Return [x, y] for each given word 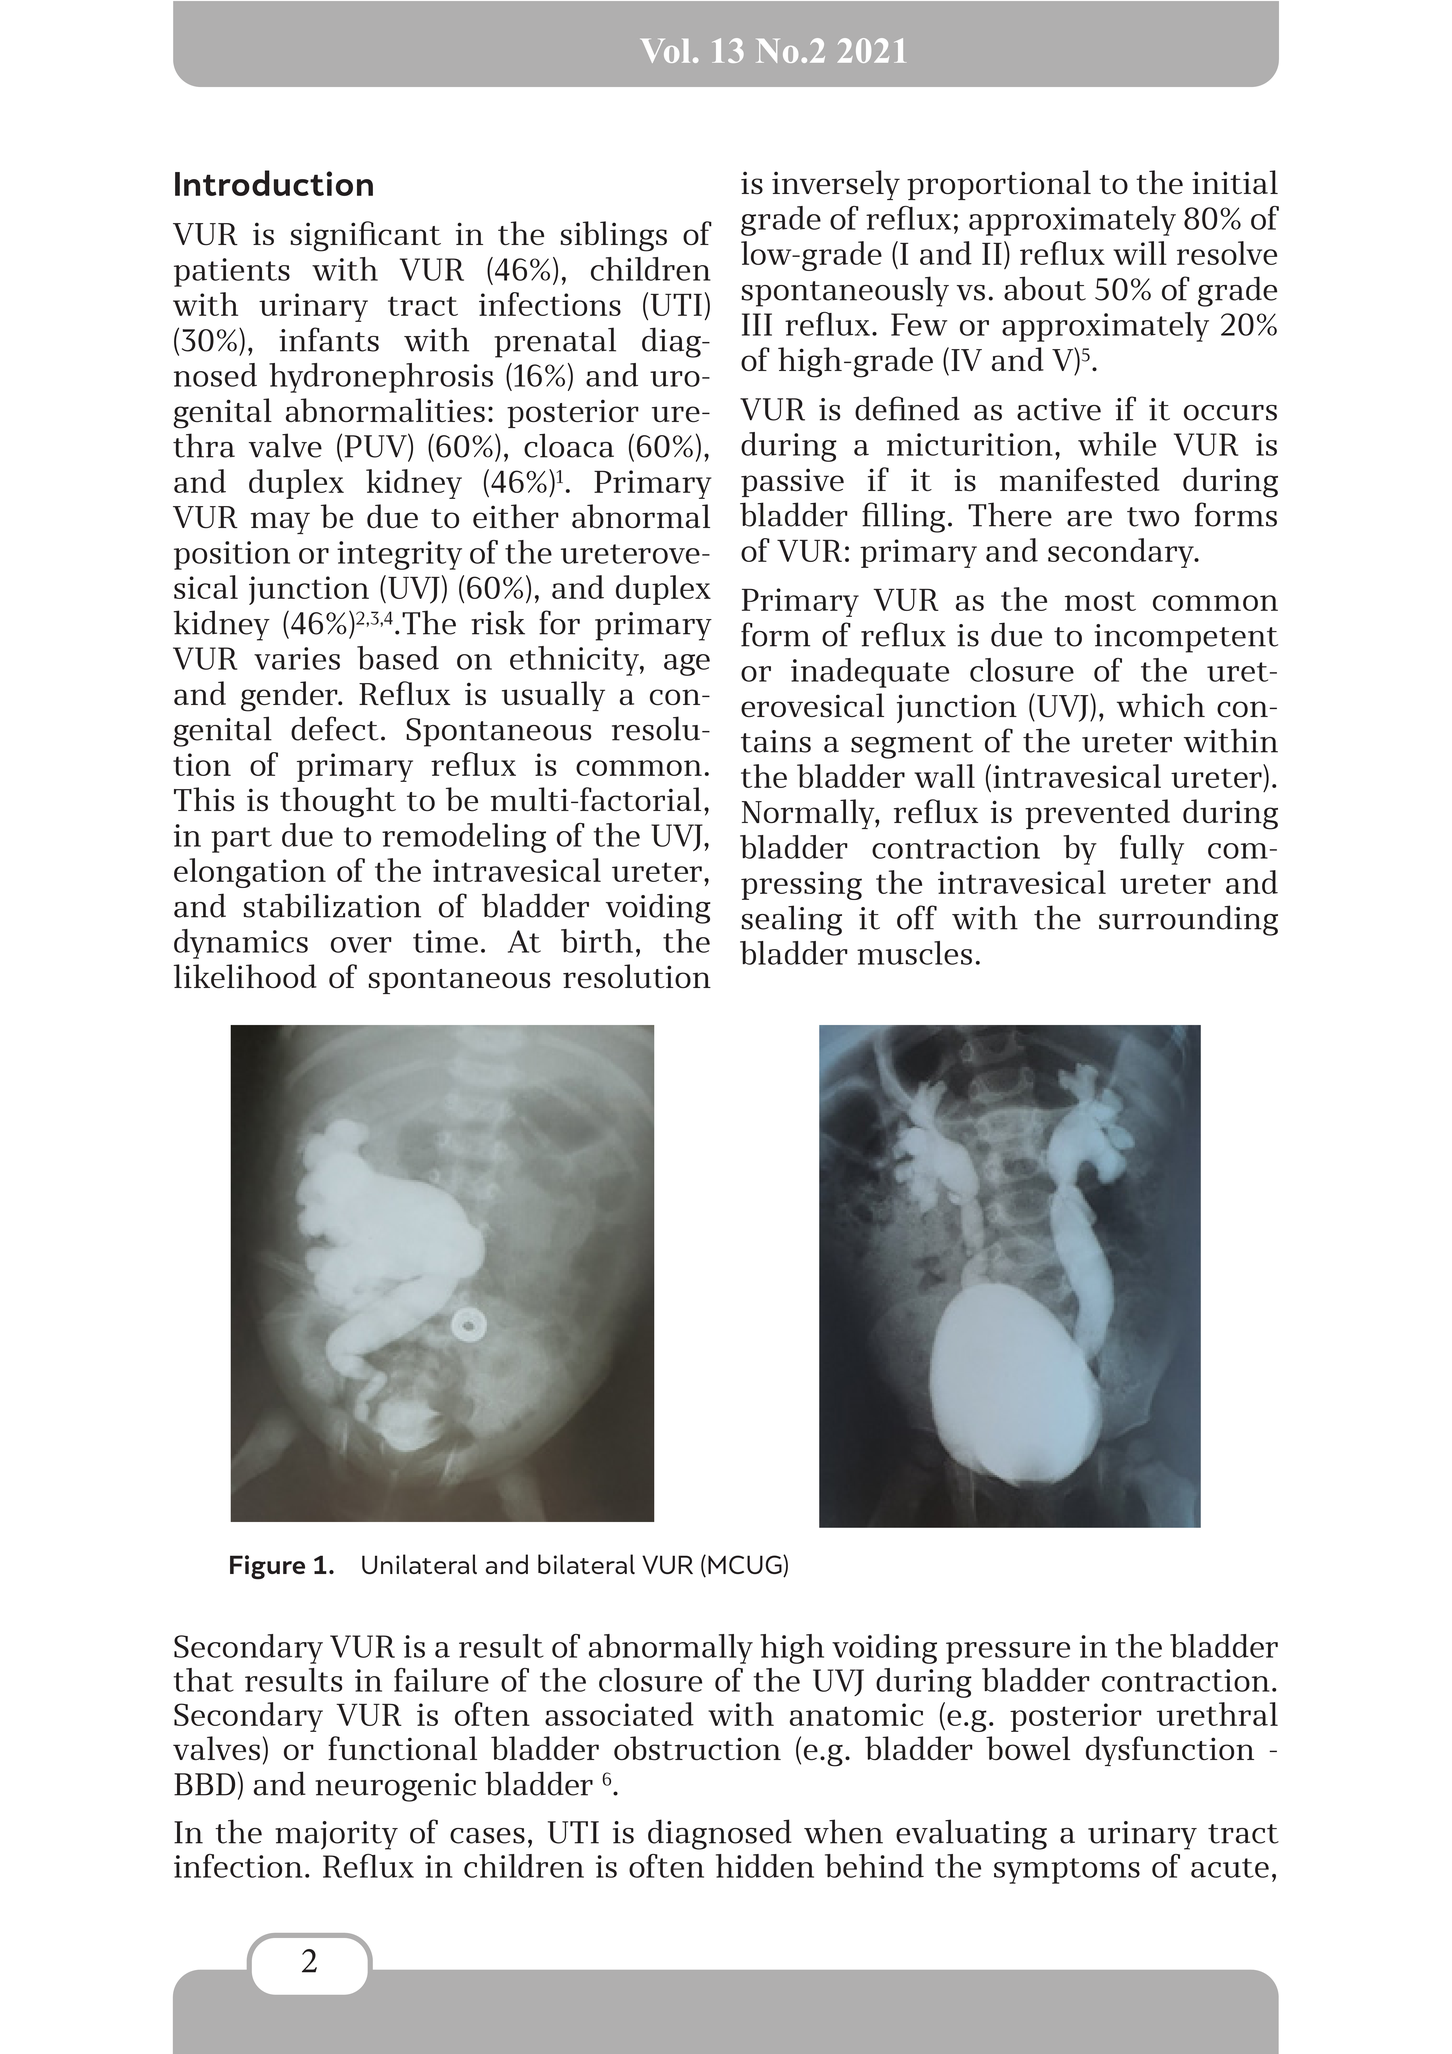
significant [366, 236]
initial [1235, 182]
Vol [665, 51]
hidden [765, 1866]
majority [336, 1835]
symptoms [1067, 1871]
